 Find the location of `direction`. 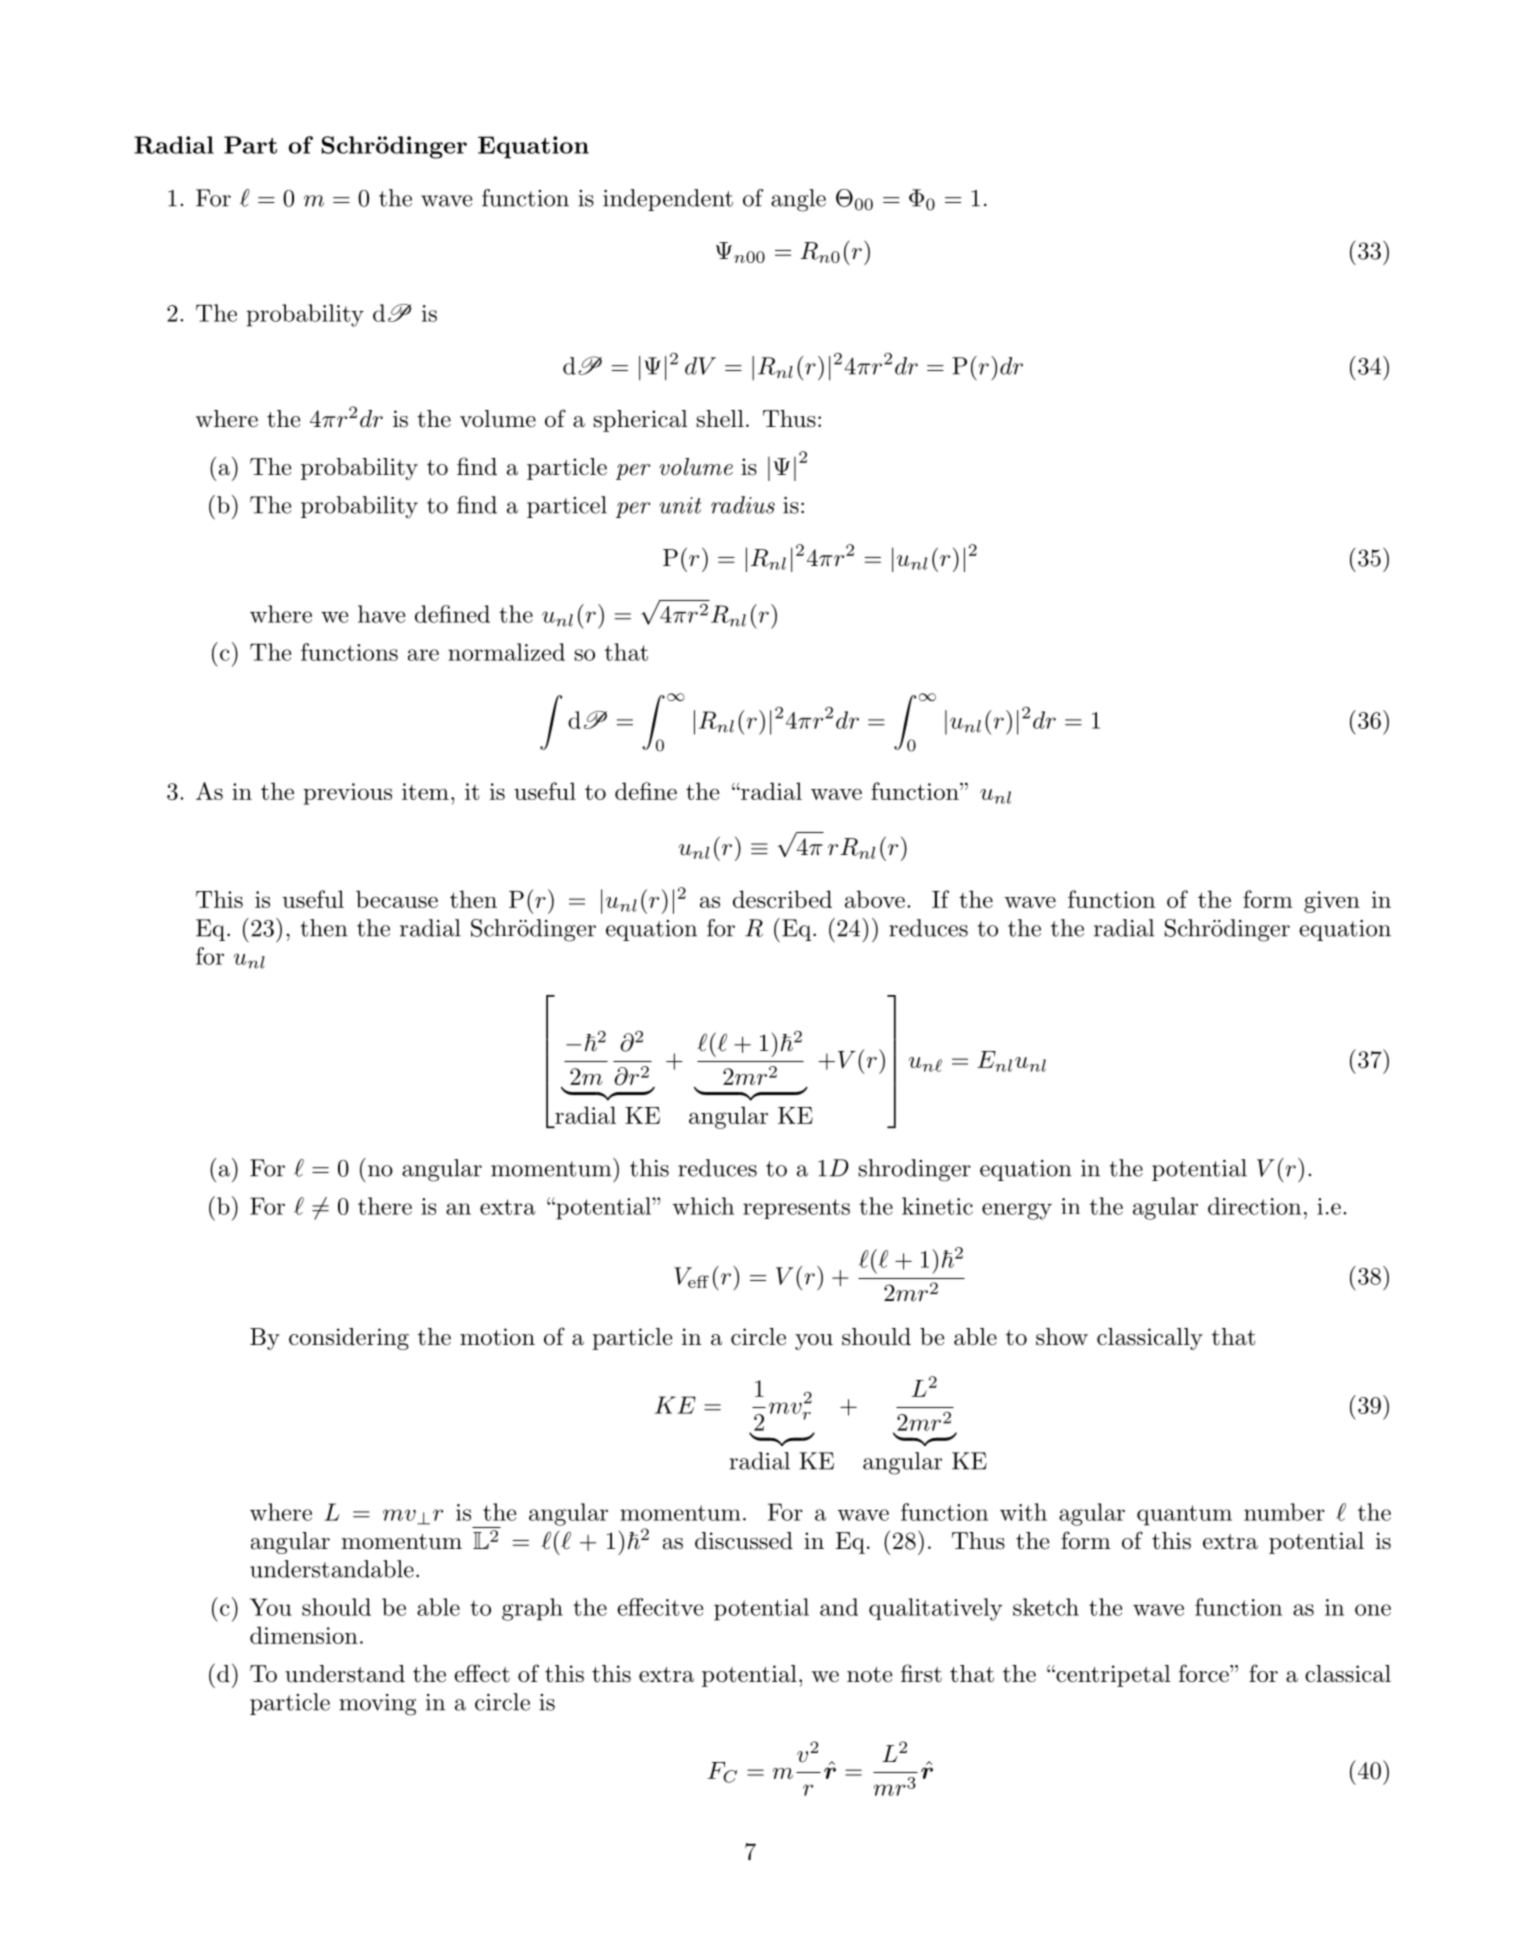

direction is located at coordinates (1254, 1206).
